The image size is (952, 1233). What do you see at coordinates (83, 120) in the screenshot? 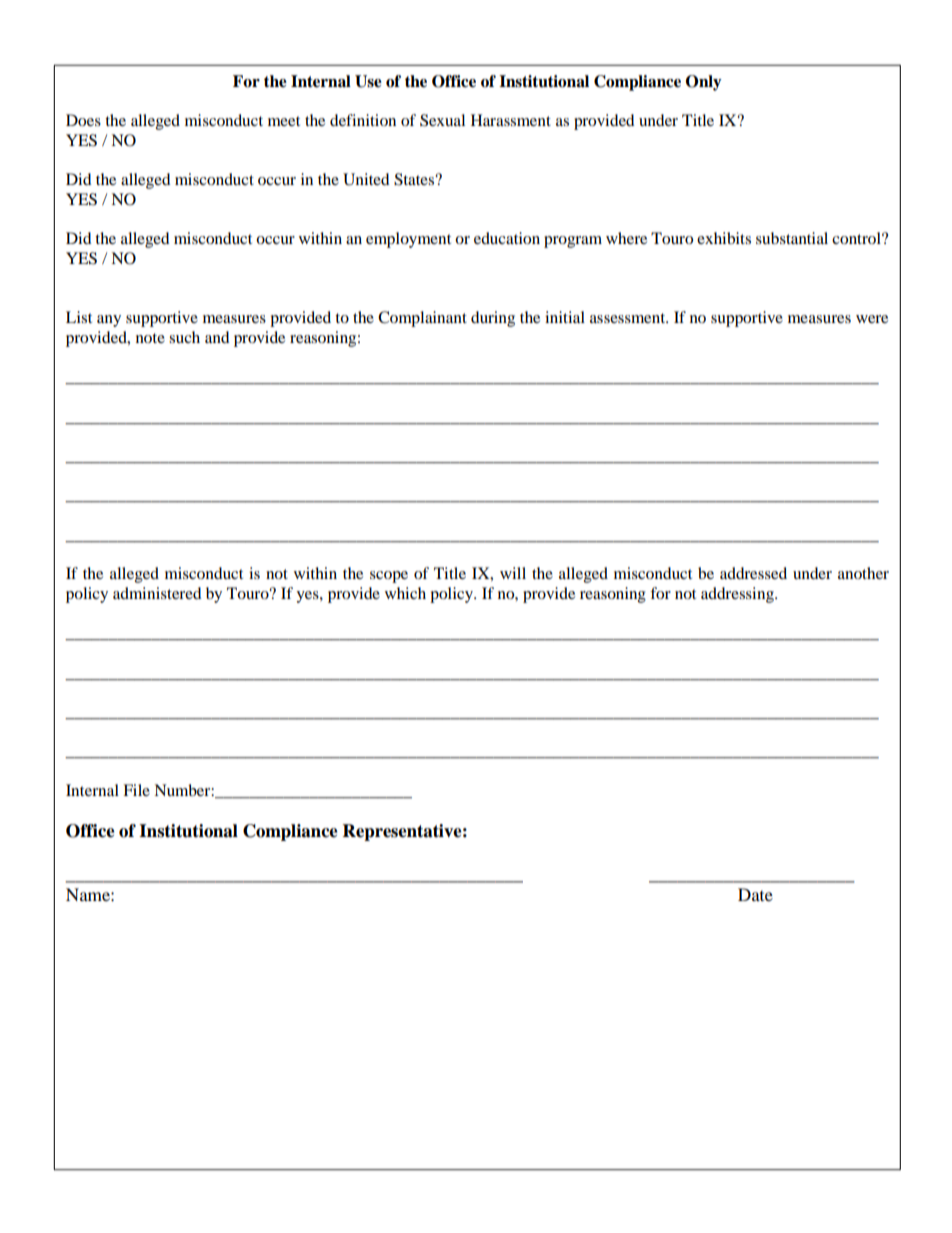
I see `Does` at bounding box center [83, 120].
